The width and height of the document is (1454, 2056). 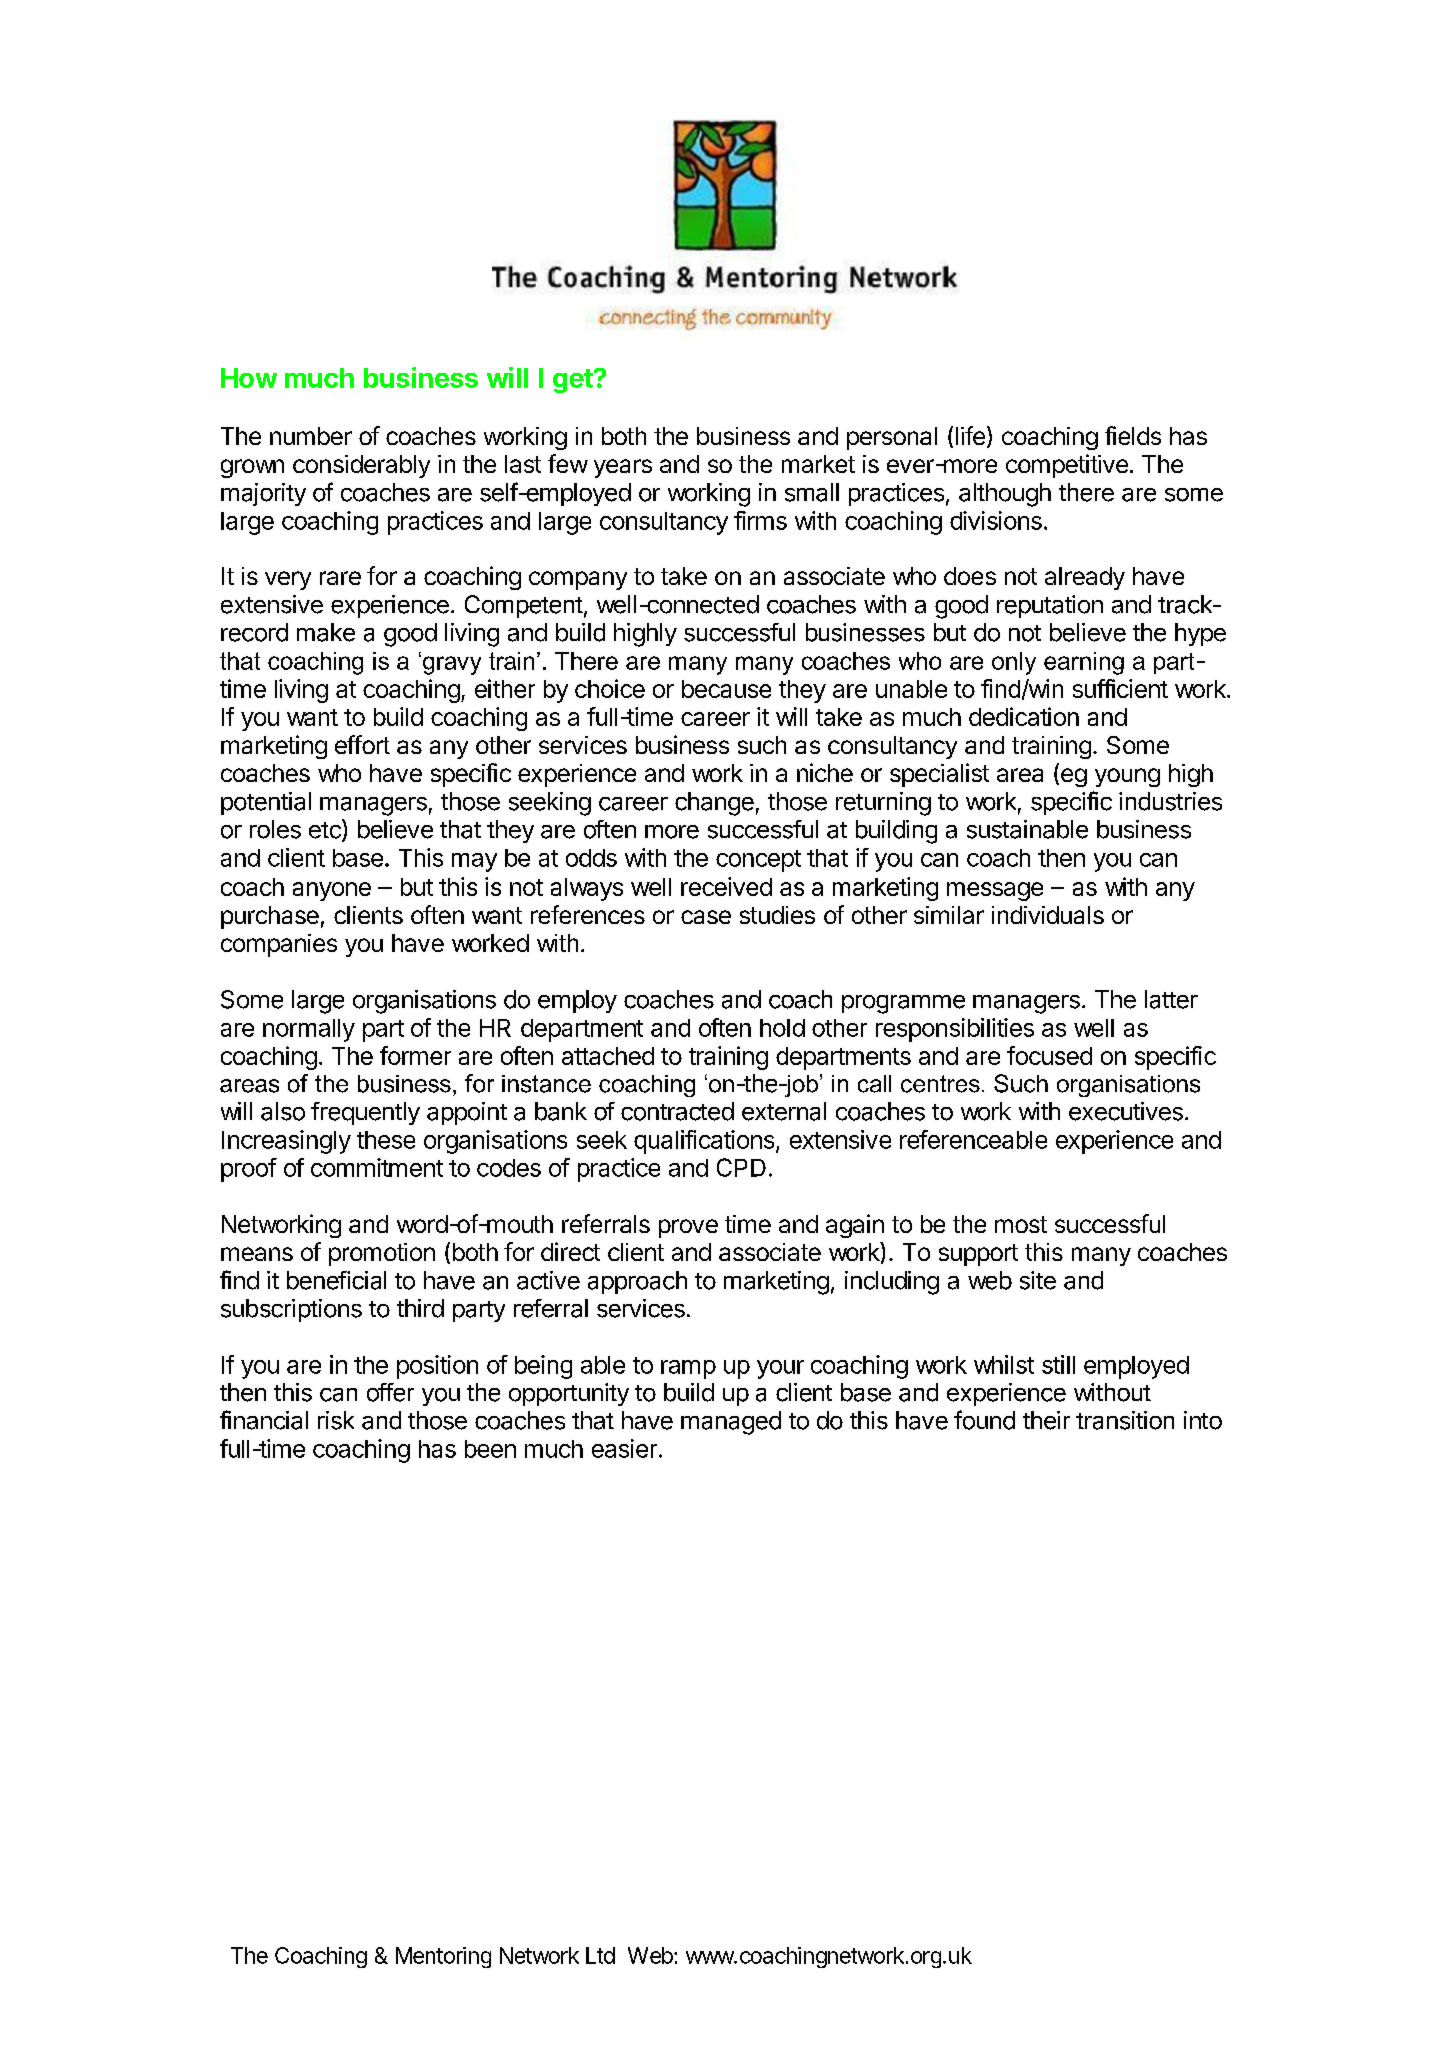 I want to click on years, so click(x=623, y=468).
